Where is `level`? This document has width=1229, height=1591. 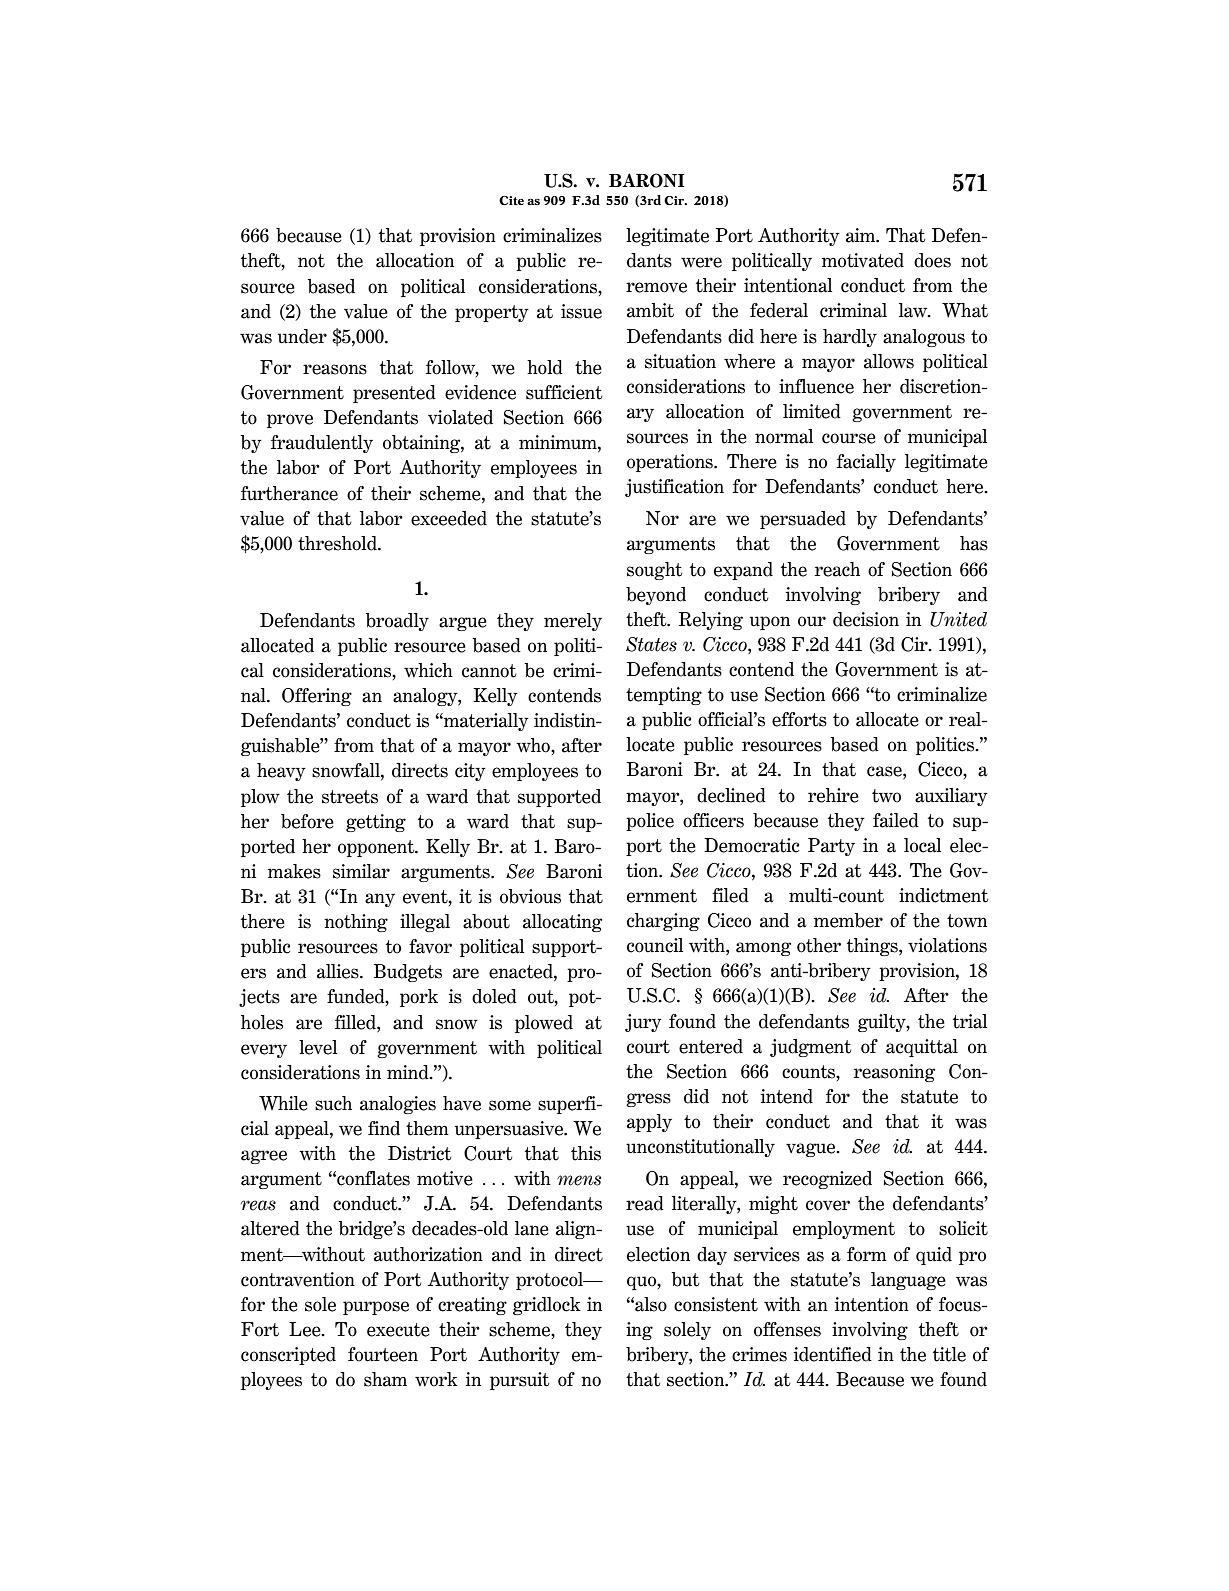
level is located at coordinates (318, 1047).
